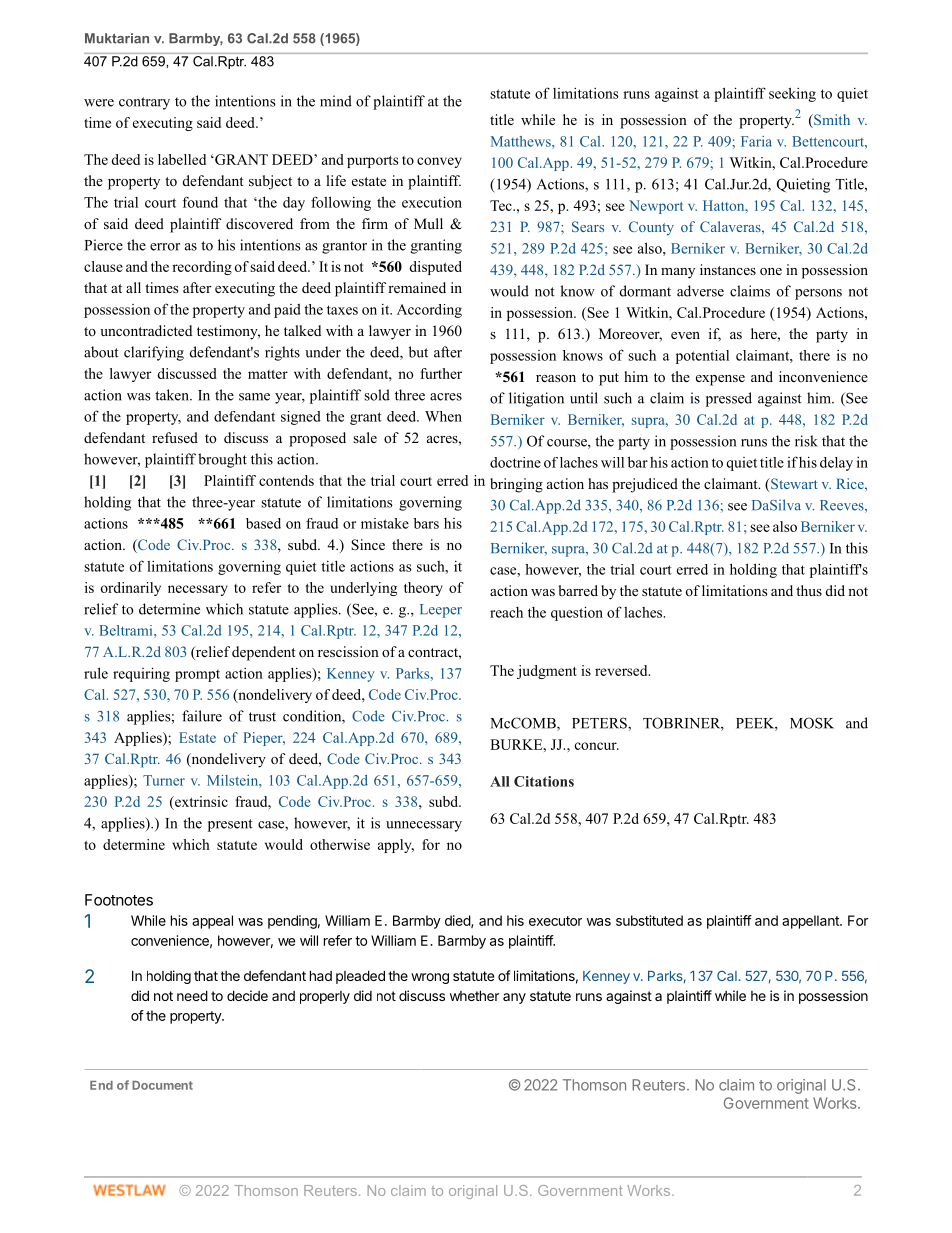 The height and width of the screenshot is (1233, 952). Describe the element at coordinates (162, 1085) in the screenshot. I see `Document` at that location.
